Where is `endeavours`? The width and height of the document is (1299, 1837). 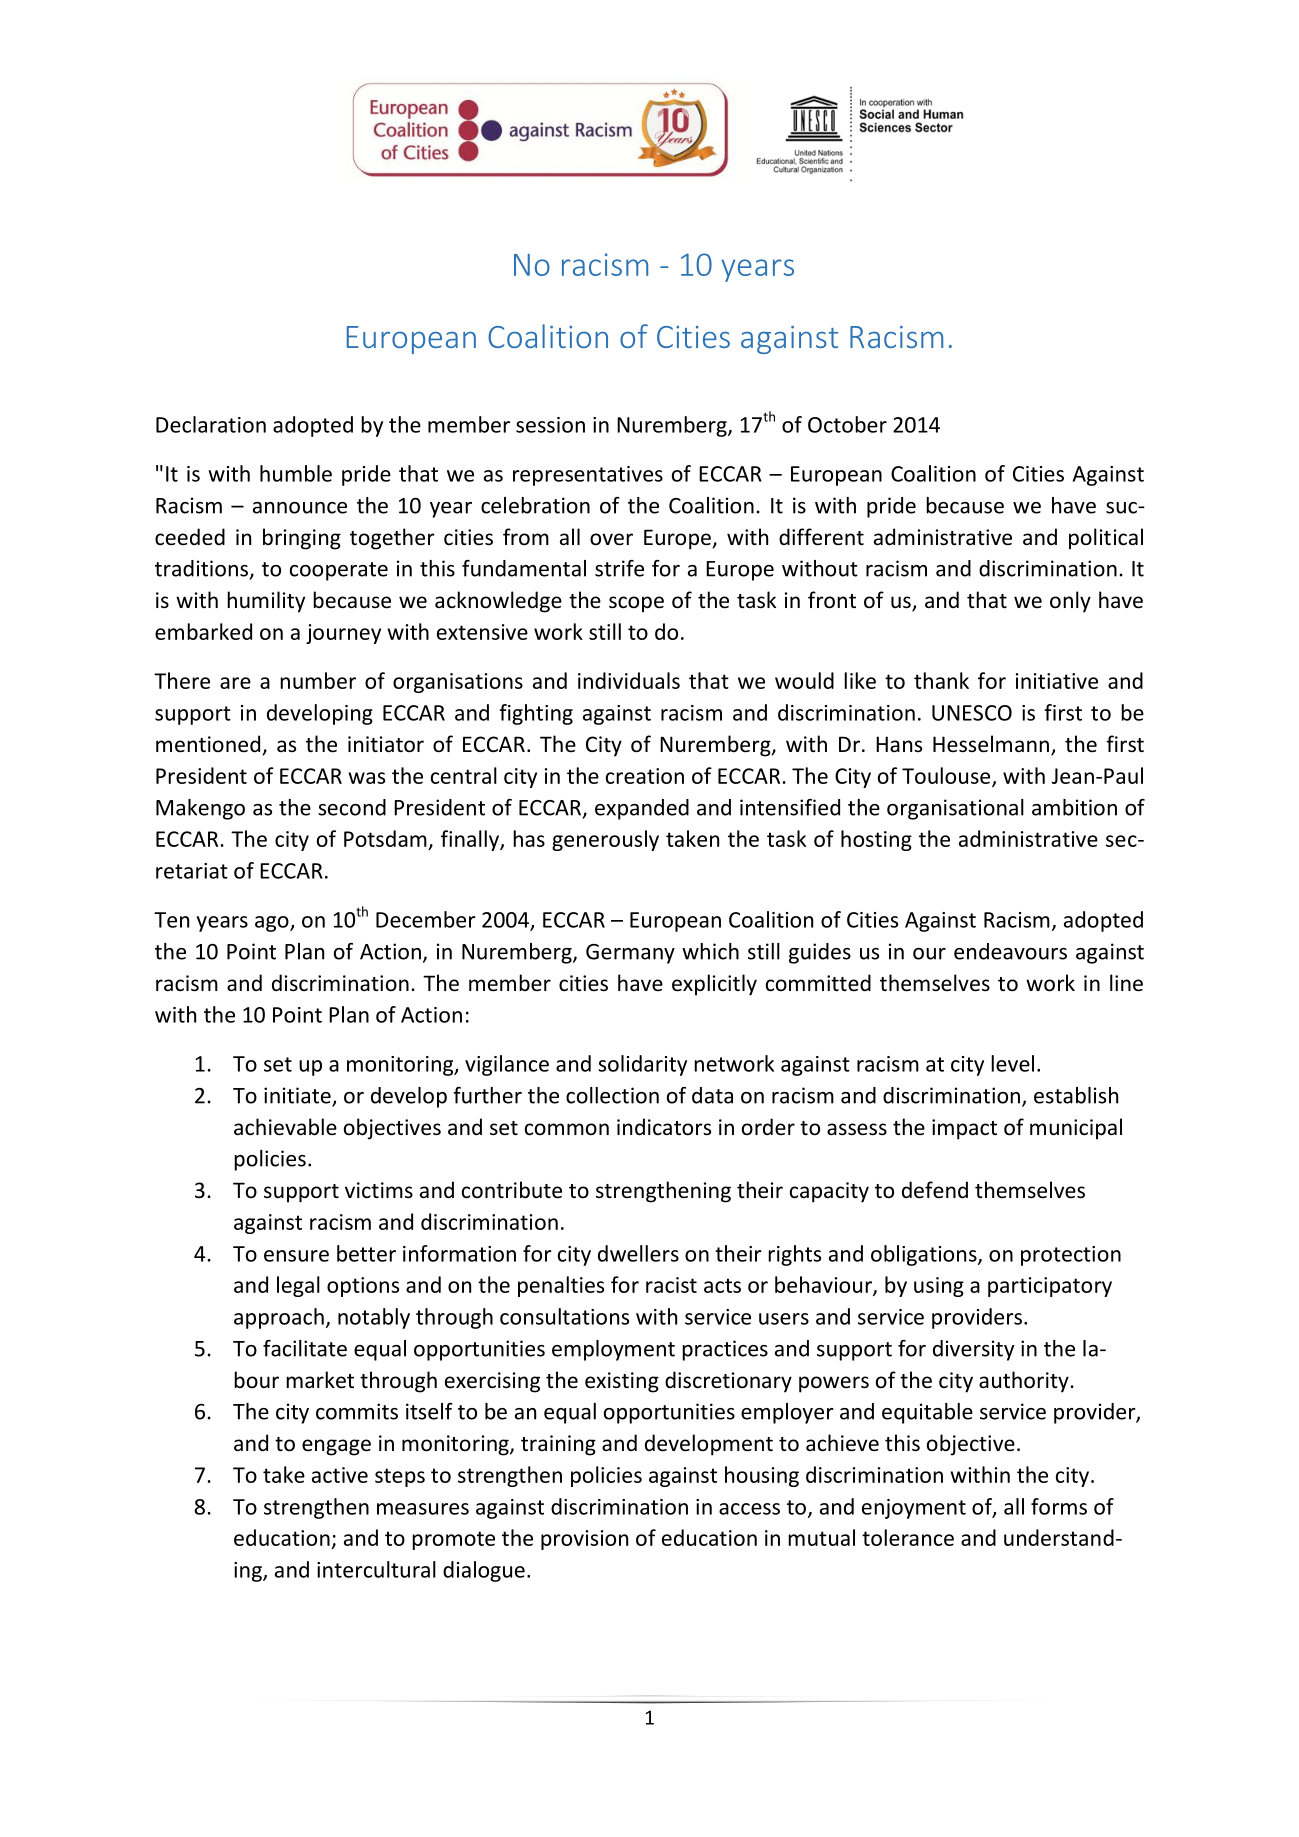 endeavours is located at coordinates (1010, 951).
